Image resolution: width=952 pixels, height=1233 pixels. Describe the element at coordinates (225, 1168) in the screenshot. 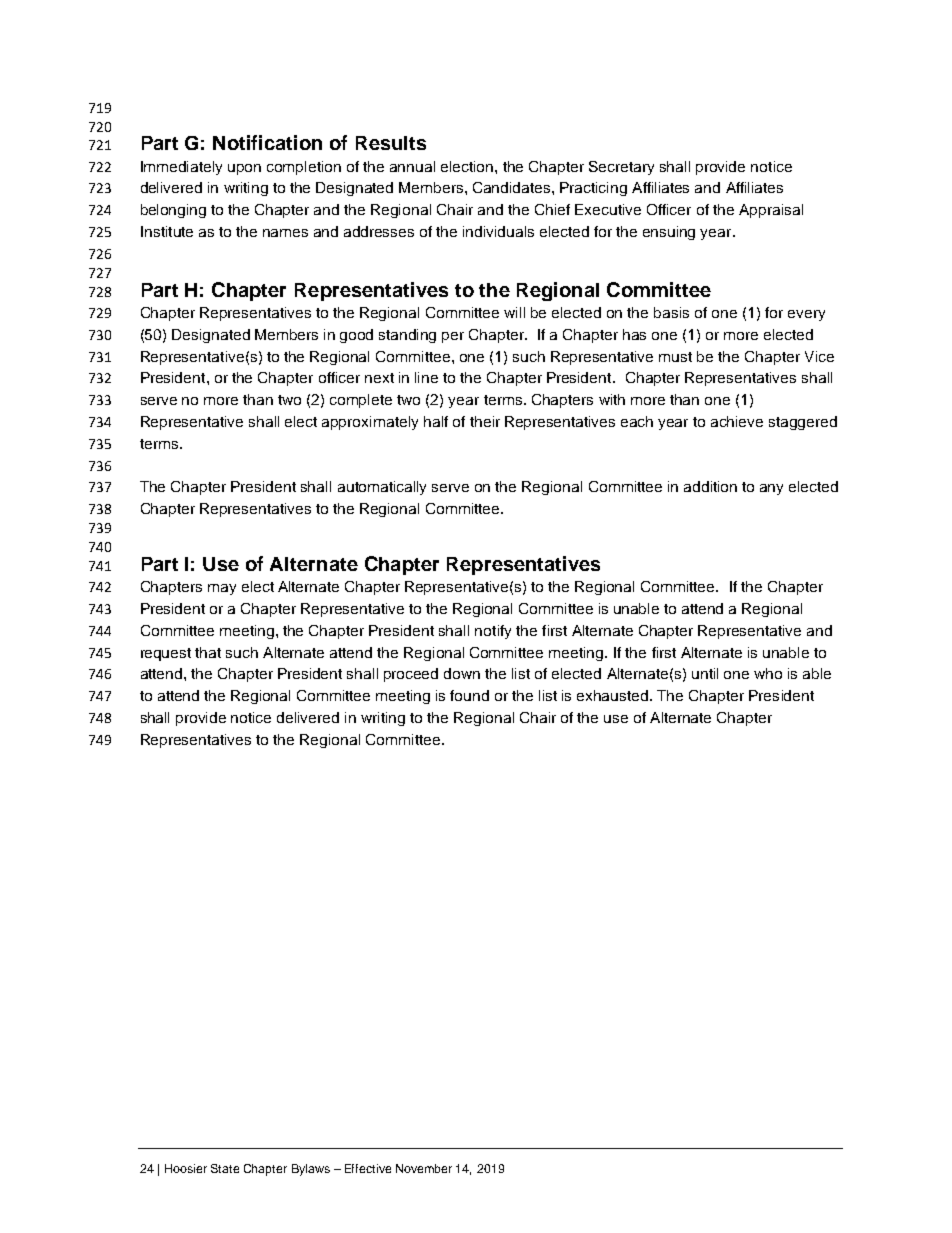

I see `State` at that location.
